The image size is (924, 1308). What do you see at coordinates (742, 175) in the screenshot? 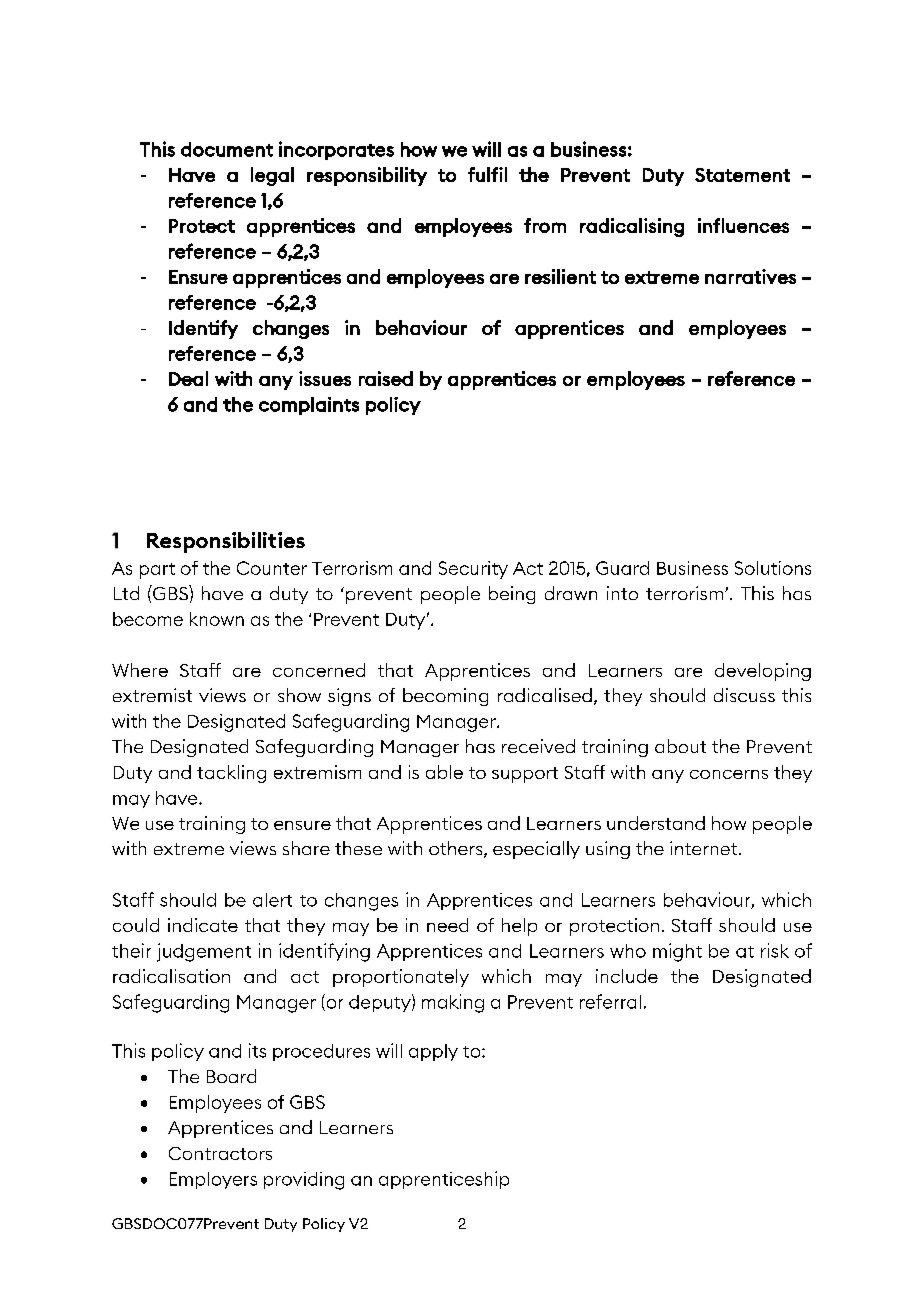
I see `Statement` at bounding box center [742, 175].
